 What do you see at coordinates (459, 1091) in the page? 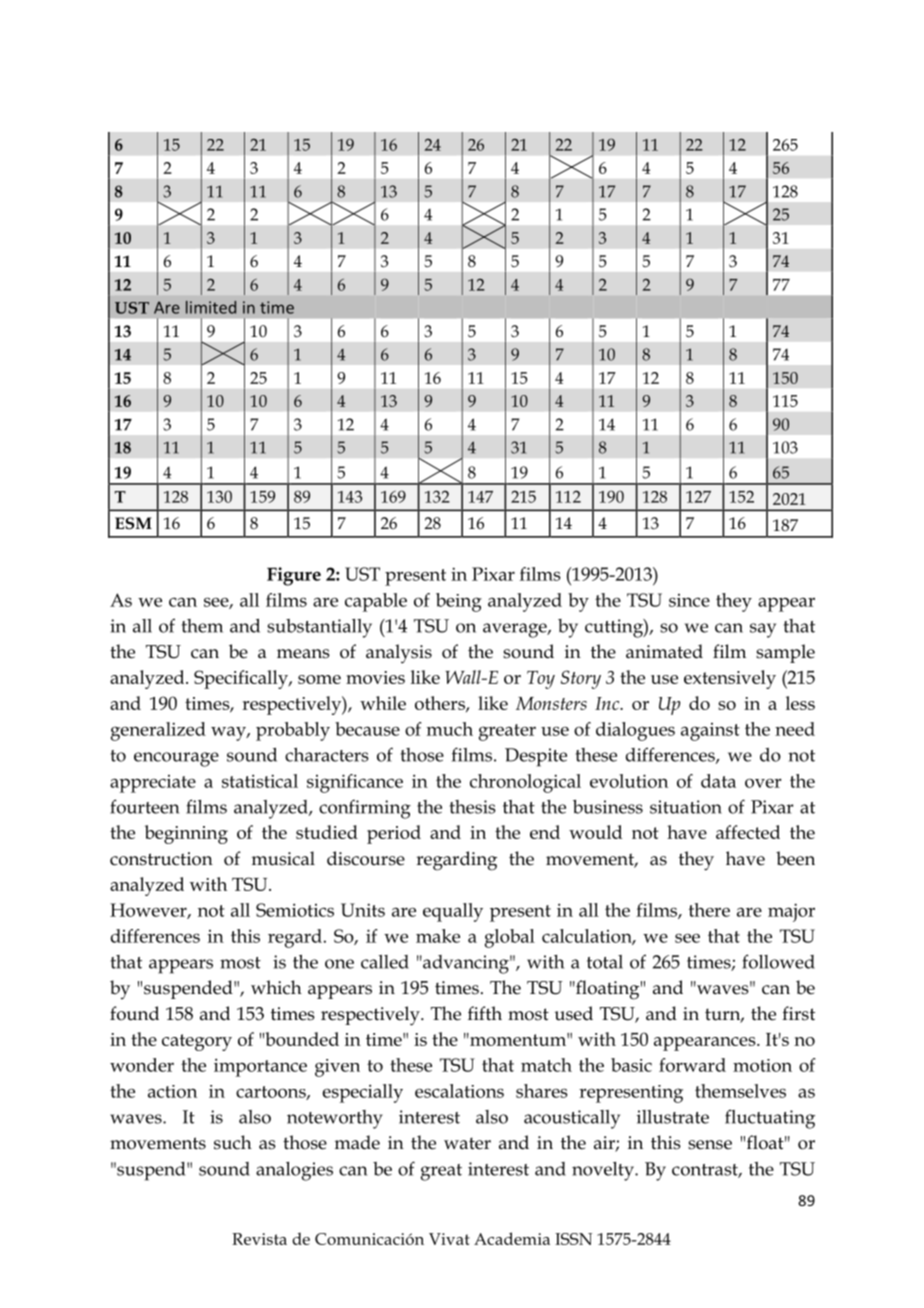
I see `escalations` at bounding box center [459, 1091].
